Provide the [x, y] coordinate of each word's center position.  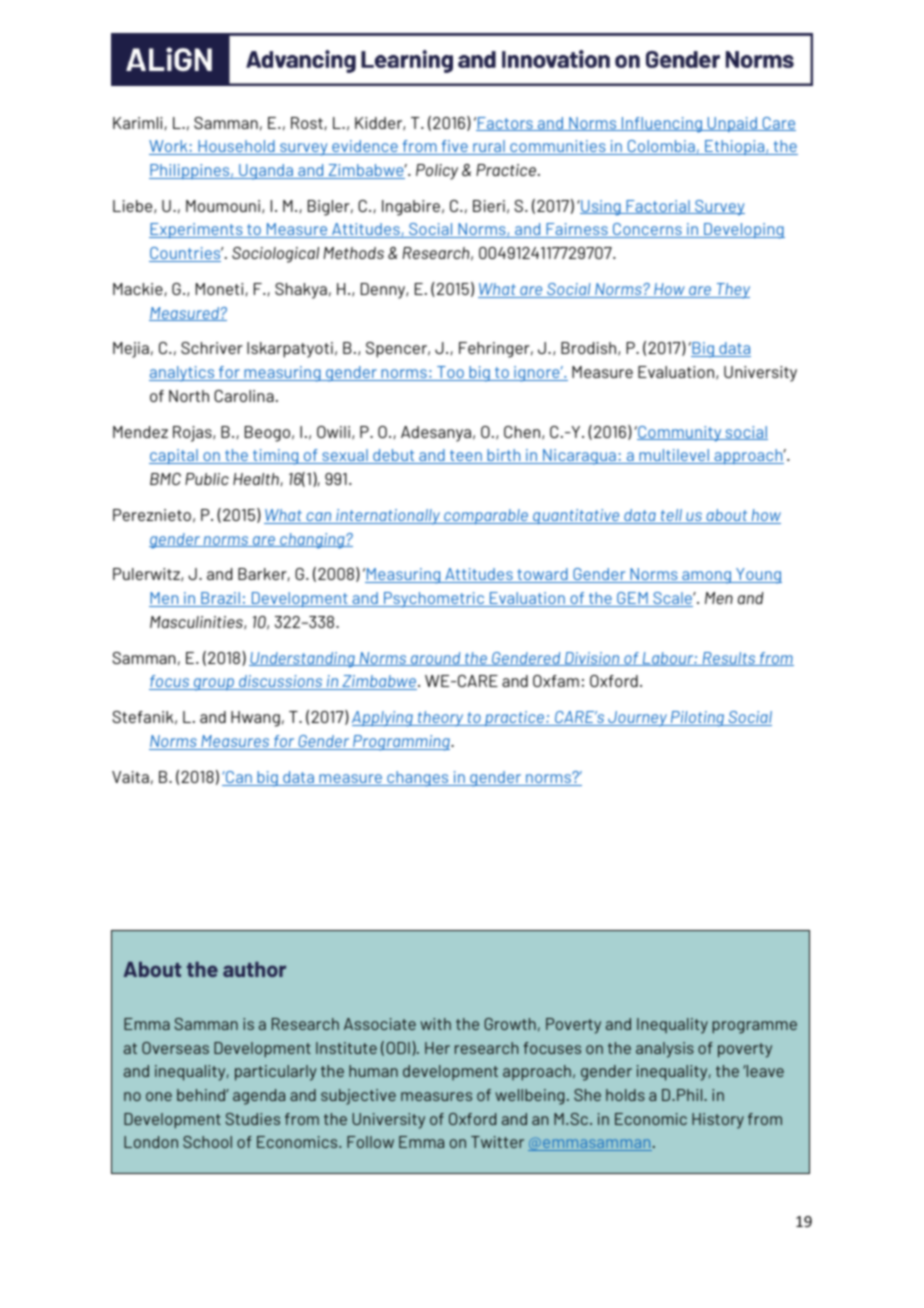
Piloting [698, 719]
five [454, 147]
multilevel [674, 456]
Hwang [255, 719]
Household [236, 147]
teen [466, 457]
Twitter [497, 1142]
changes [418, 779]
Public [207, 479]
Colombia [661, 147]
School [207, 1142]
